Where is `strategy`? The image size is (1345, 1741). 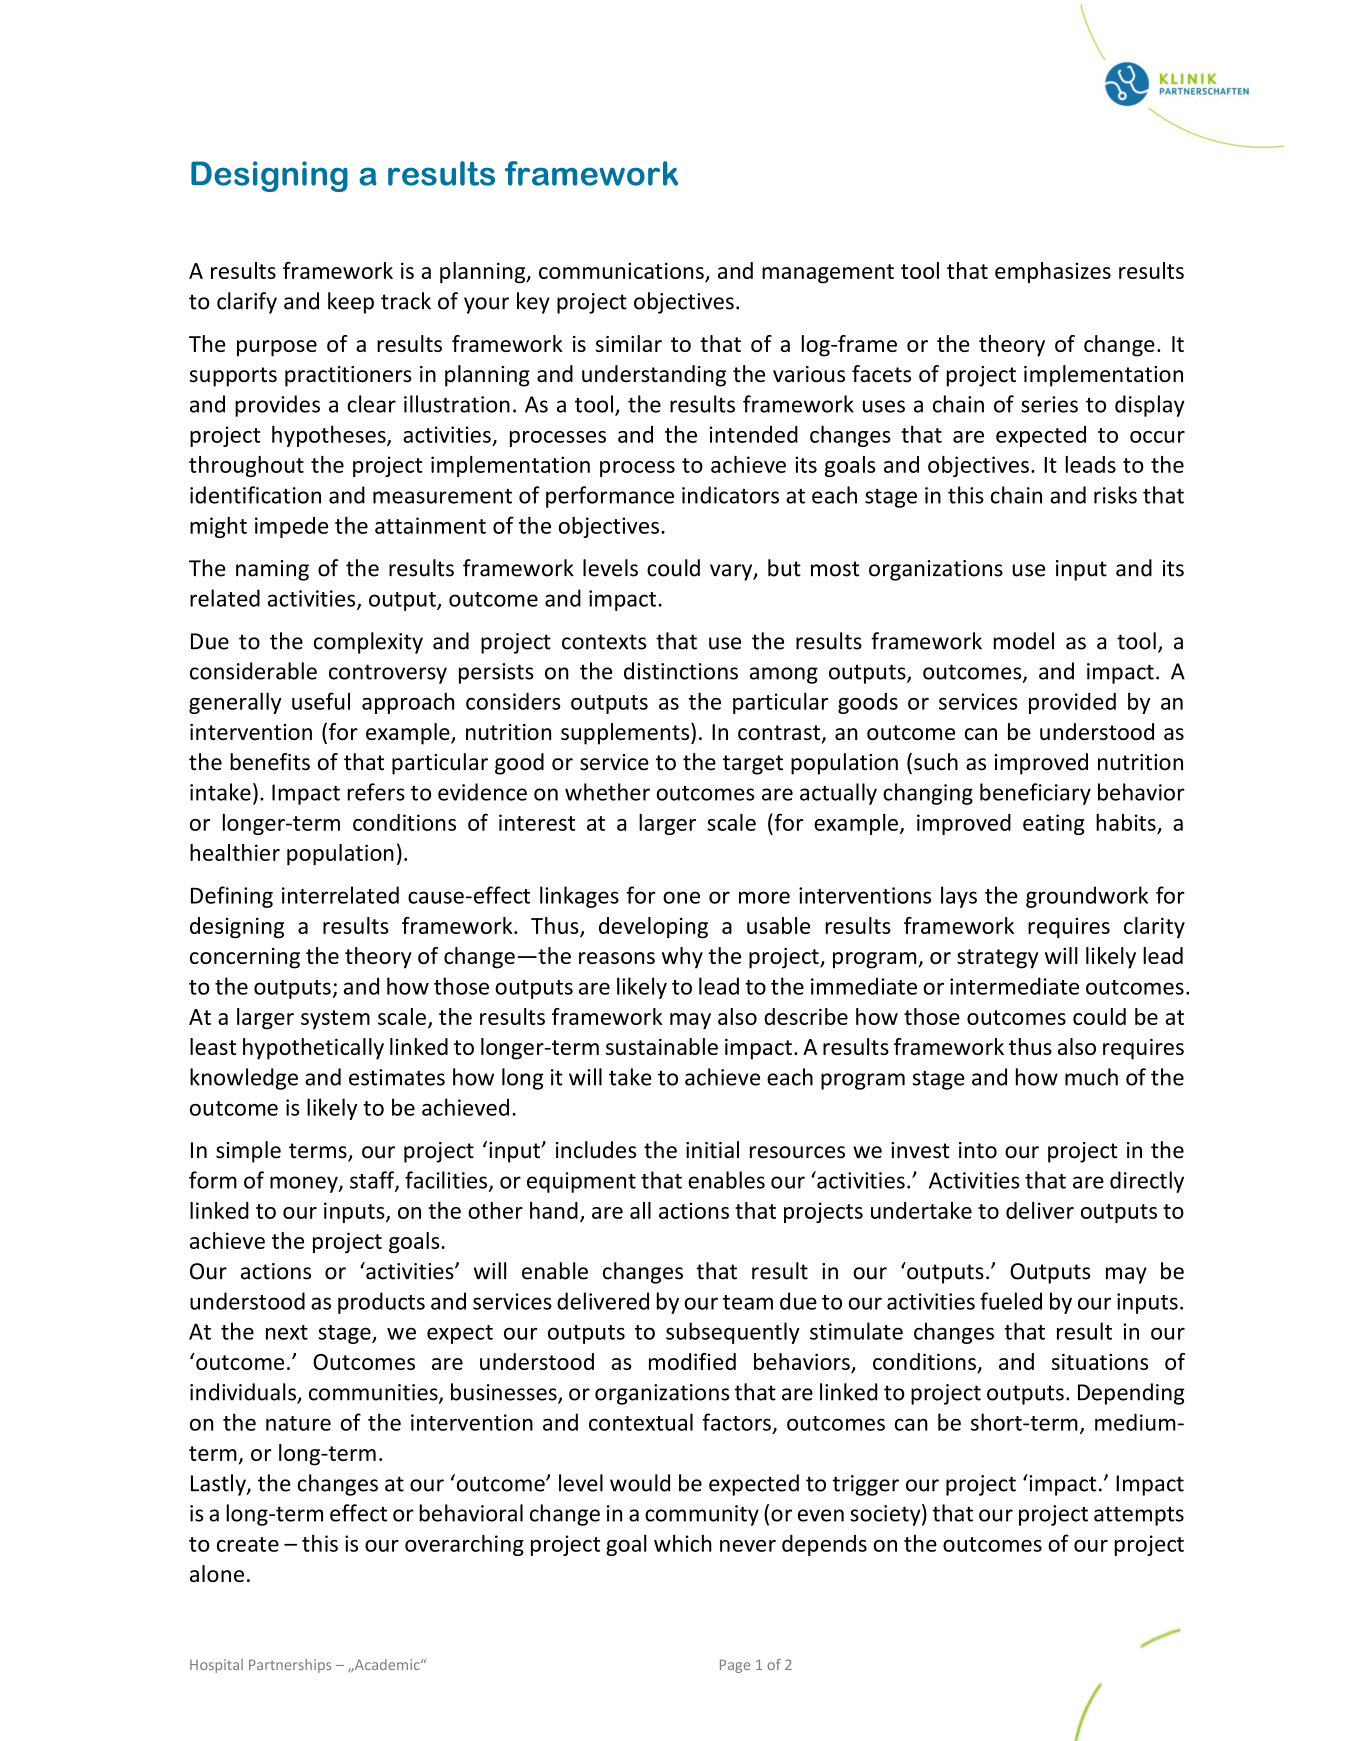 strategy is located at coordinates (998, 959).
